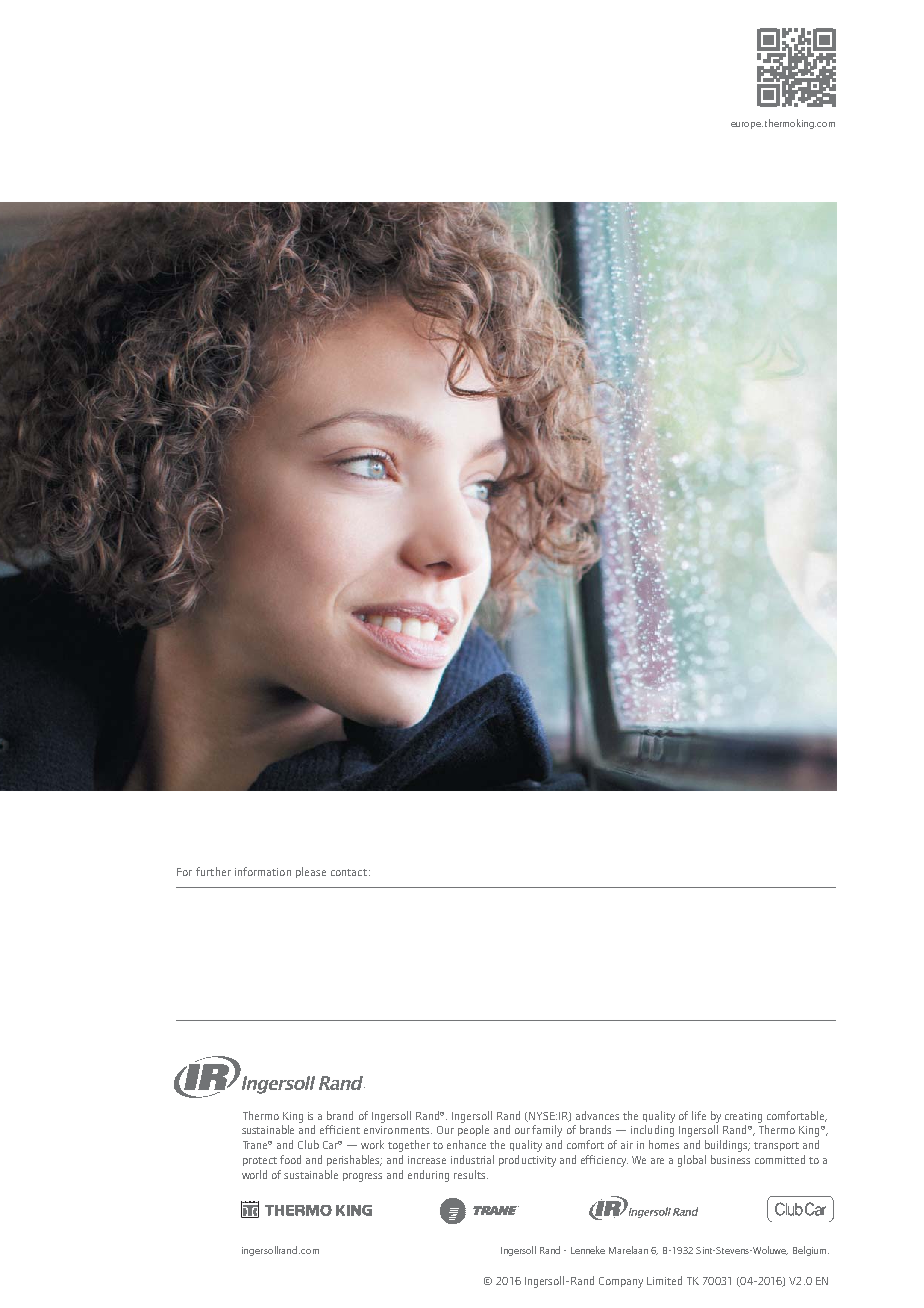 The height and width of the document is (1308, 924). Describe the element at coordinates (254, 1174) in the document. I see `world` at that location.
